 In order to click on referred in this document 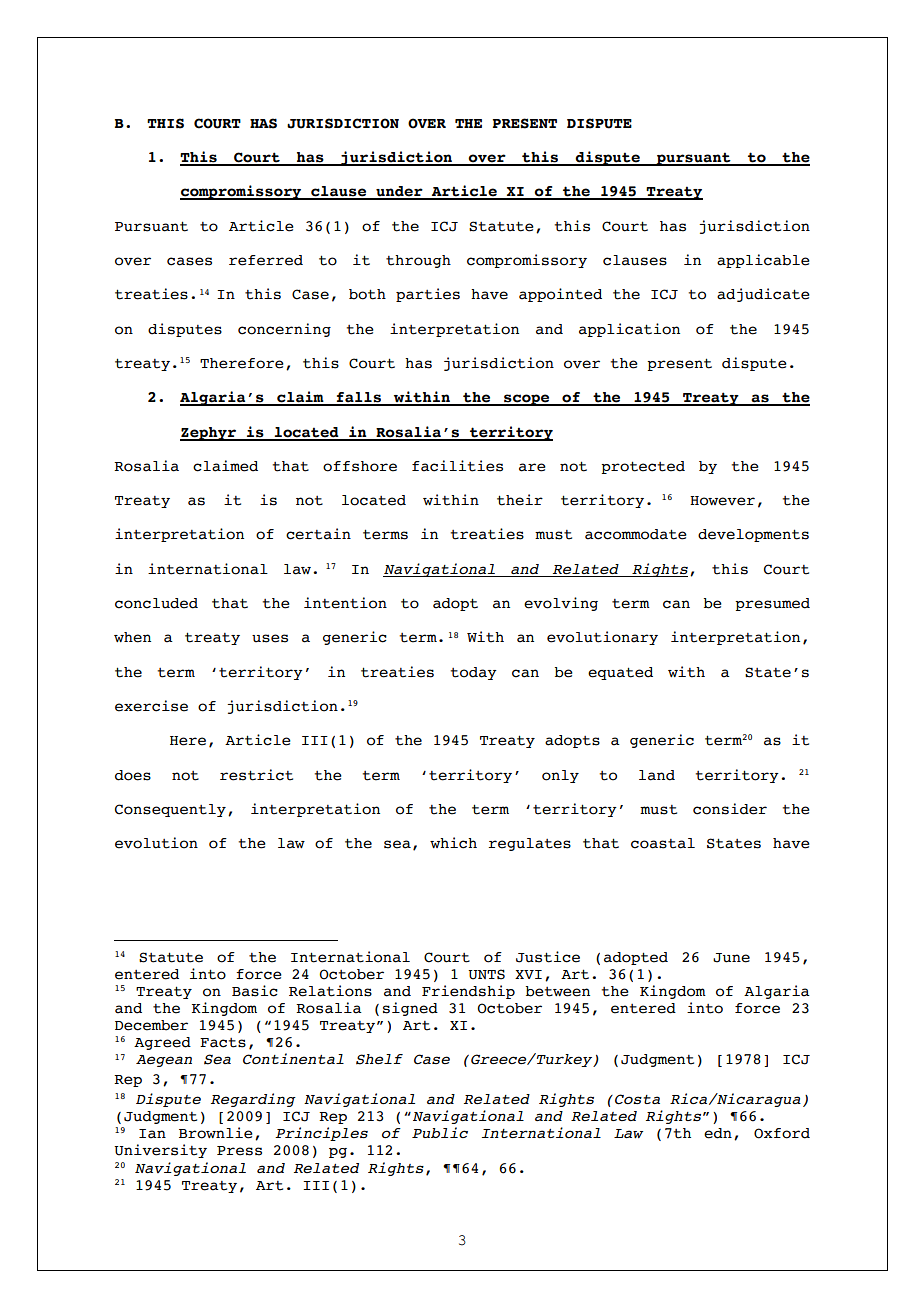, I will do `click(266, 260)`.
